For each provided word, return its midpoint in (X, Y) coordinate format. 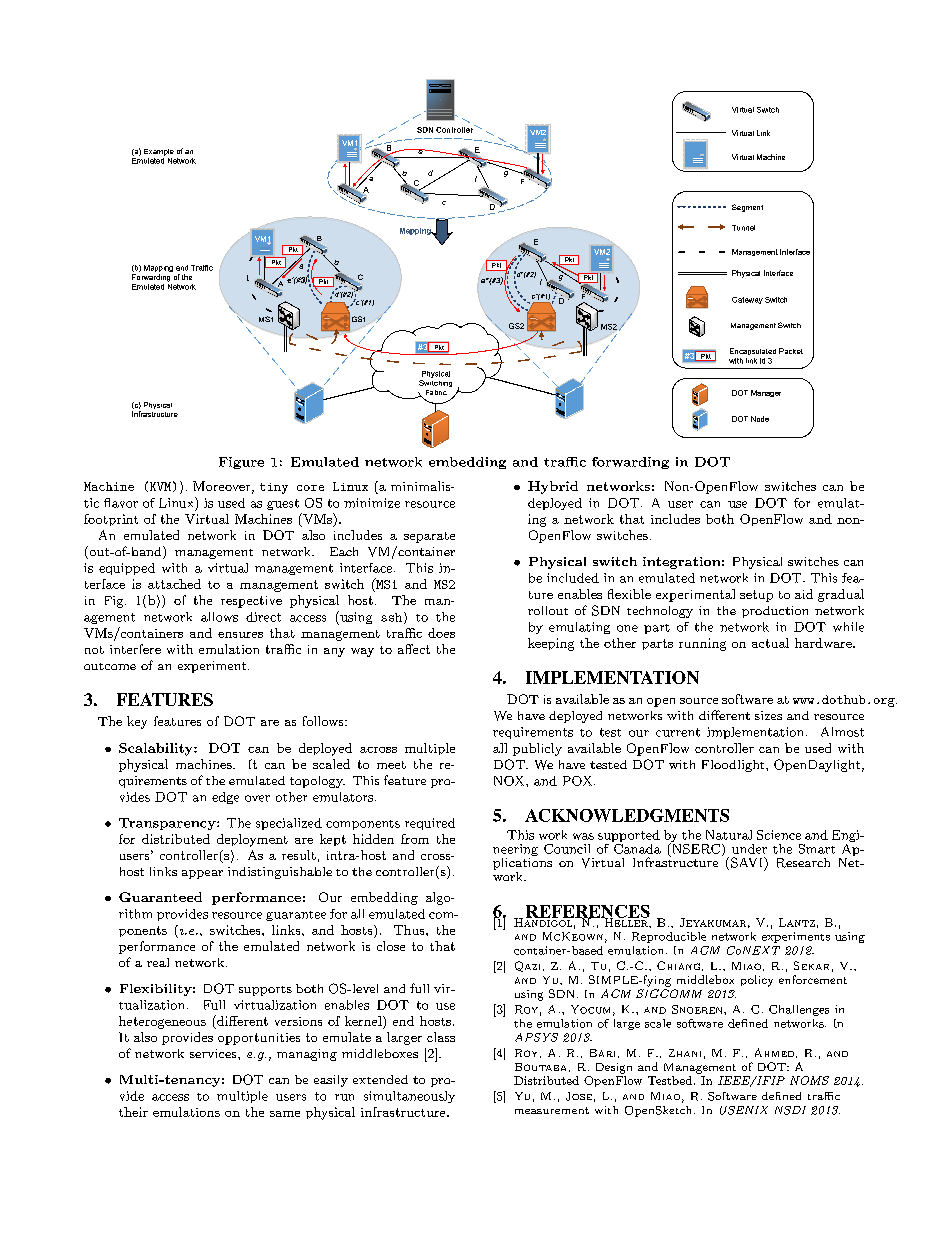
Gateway (747, 300)
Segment (747, 208)
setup (756, 596)
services (214, 1053)
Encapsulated (753, 351)
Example (159, 152)
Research (803, 863)
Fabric (436, 392)
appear (202, 874)
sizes (768, 715)
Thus (410, 930)
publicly (537, 749)
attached (174, 584)
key (137, 722)
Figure (241, 463)
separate (429, 537)
